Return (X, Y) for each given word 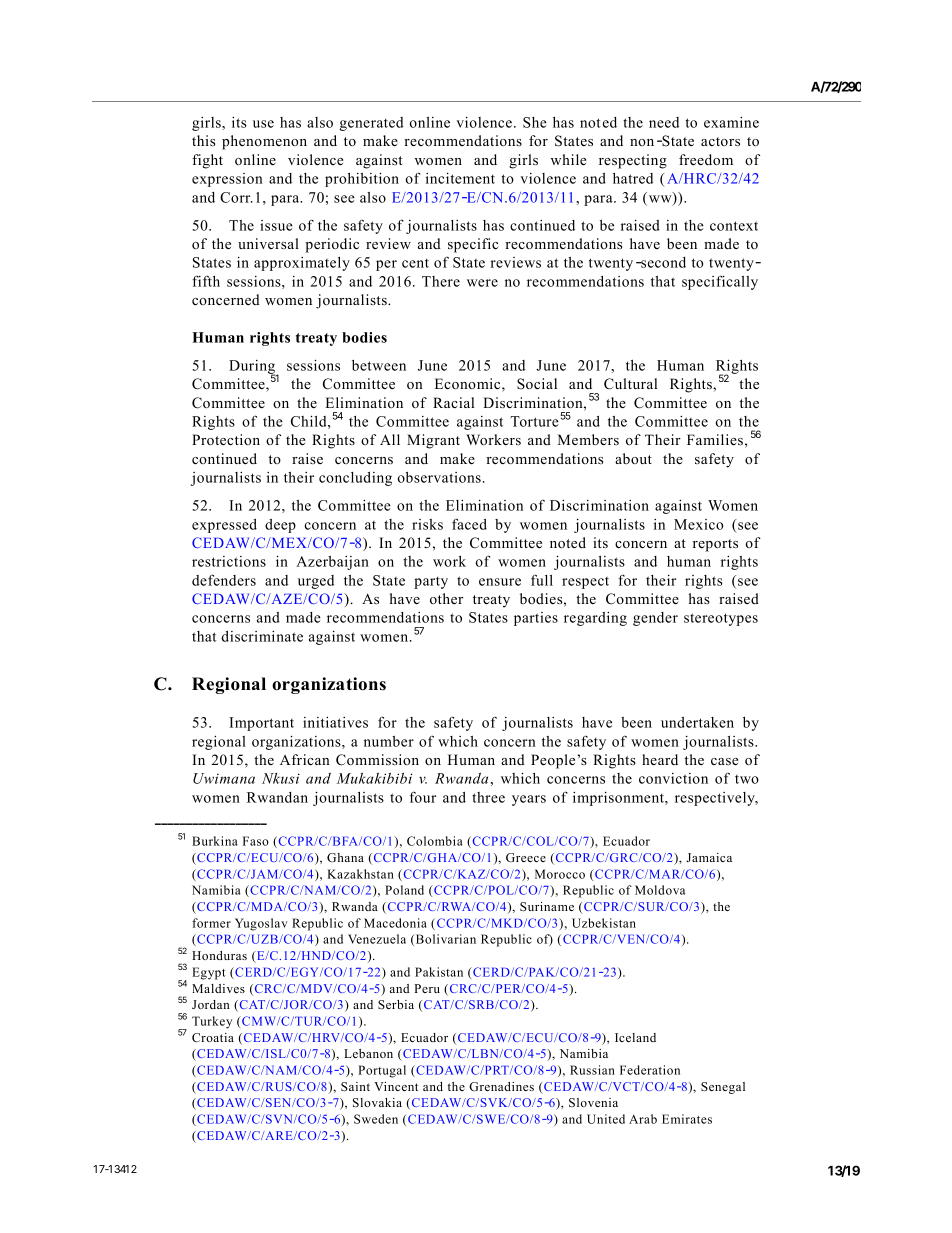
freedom (706, 159)
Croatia (213, 1037)
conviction (673, 778)
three (488, 797)
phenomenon (264, 142)
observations (439, 477)
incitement (460, 178)
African (305, 759)
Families (715, 440)
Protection (226, 439)
